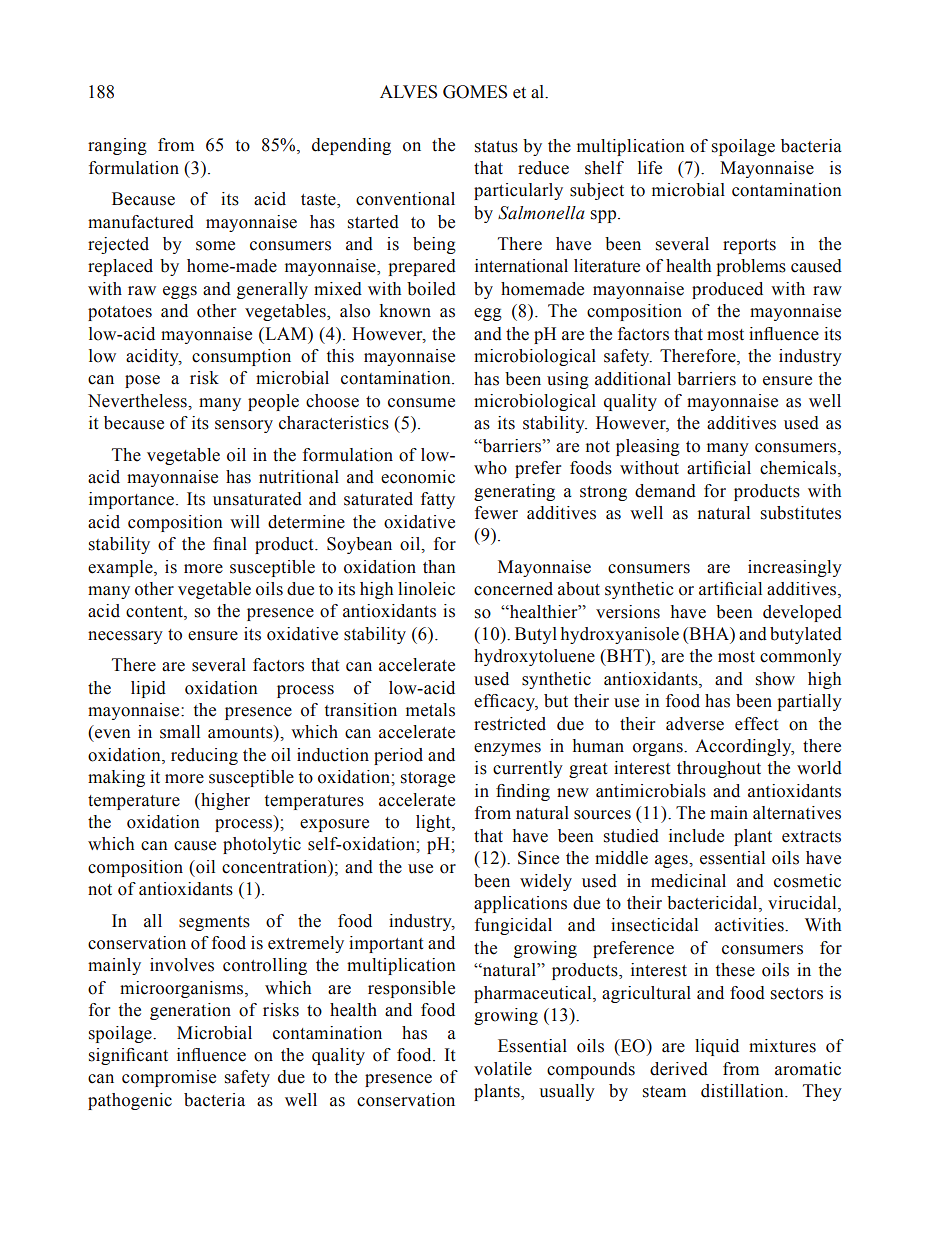 This screenshot has width=952, height=1233. Describe the element at coordinates (799, 469) in the screenshot. I see `chemicals` at that location.
